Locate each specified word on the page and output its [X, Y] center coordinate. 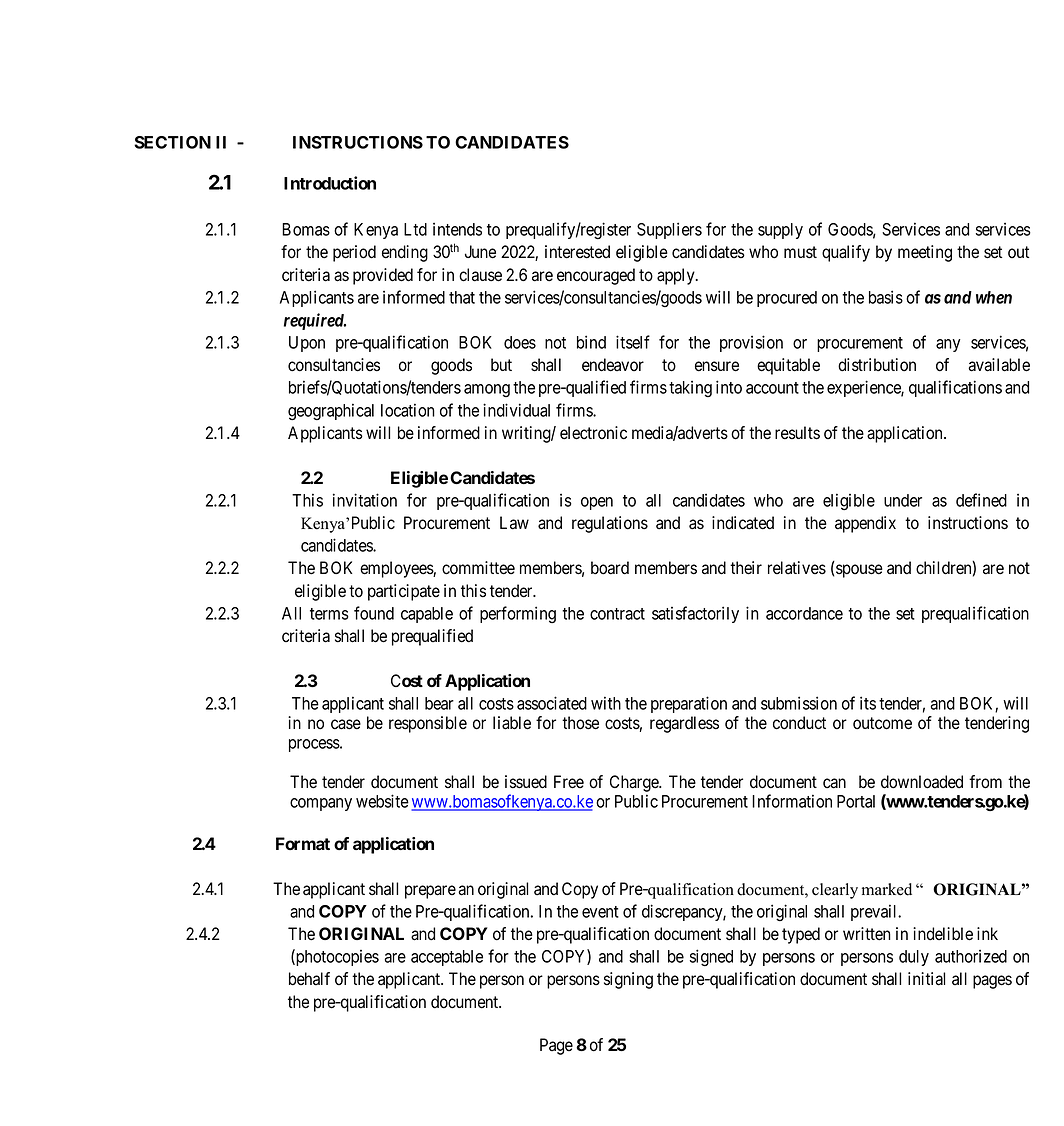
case [346, 724]
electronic [593, 433]
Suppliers [669, 230]
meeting [925, 253]
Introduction [330, 183]
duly [914, 958]
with [606, 703]
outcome [882, 723]
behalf [309, 979]
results [797, 433]
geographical [331, 412]
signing [628, 980]
